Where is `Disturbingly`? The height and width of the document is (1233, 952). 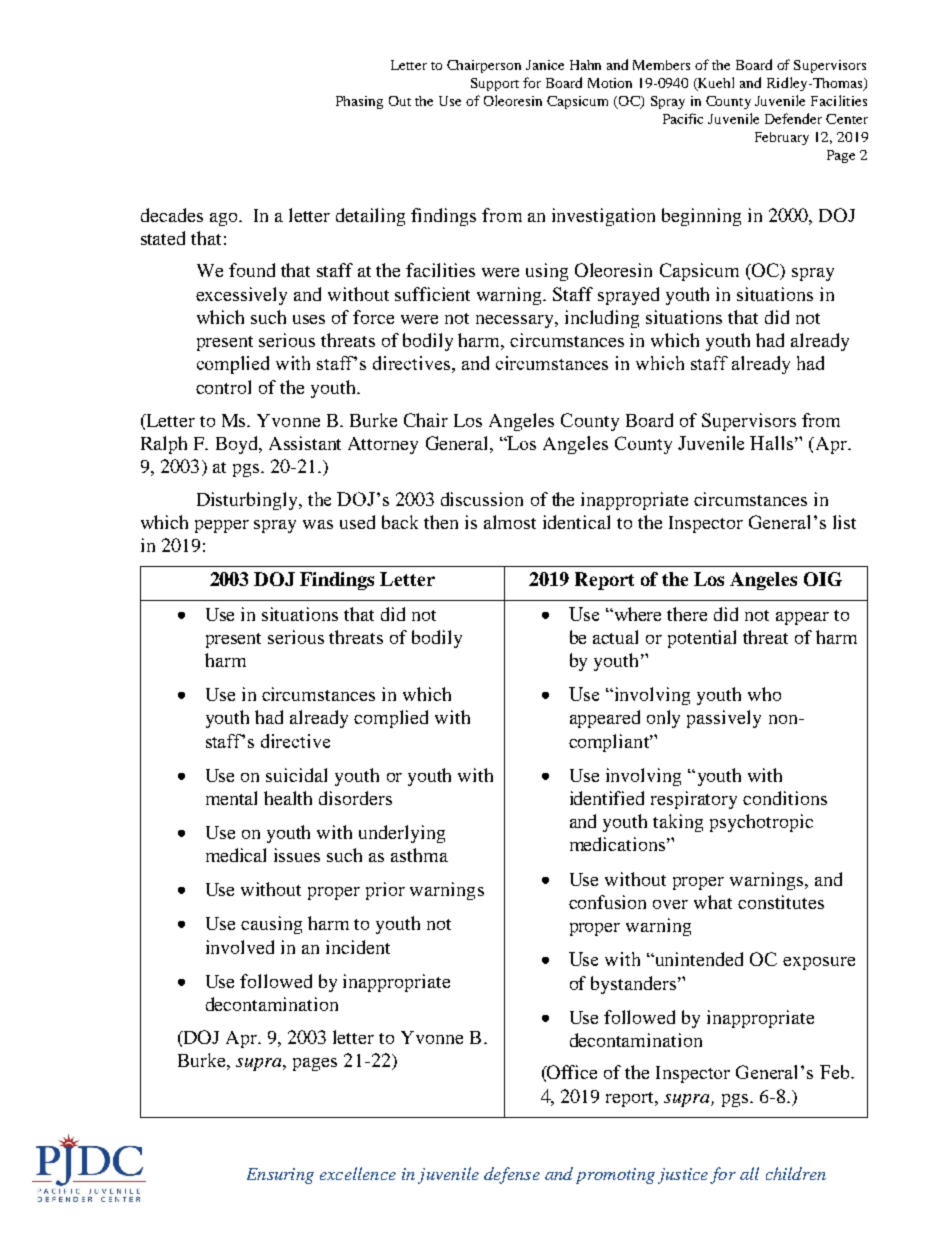 Disturbingly is located at coordinates (248, 501).
